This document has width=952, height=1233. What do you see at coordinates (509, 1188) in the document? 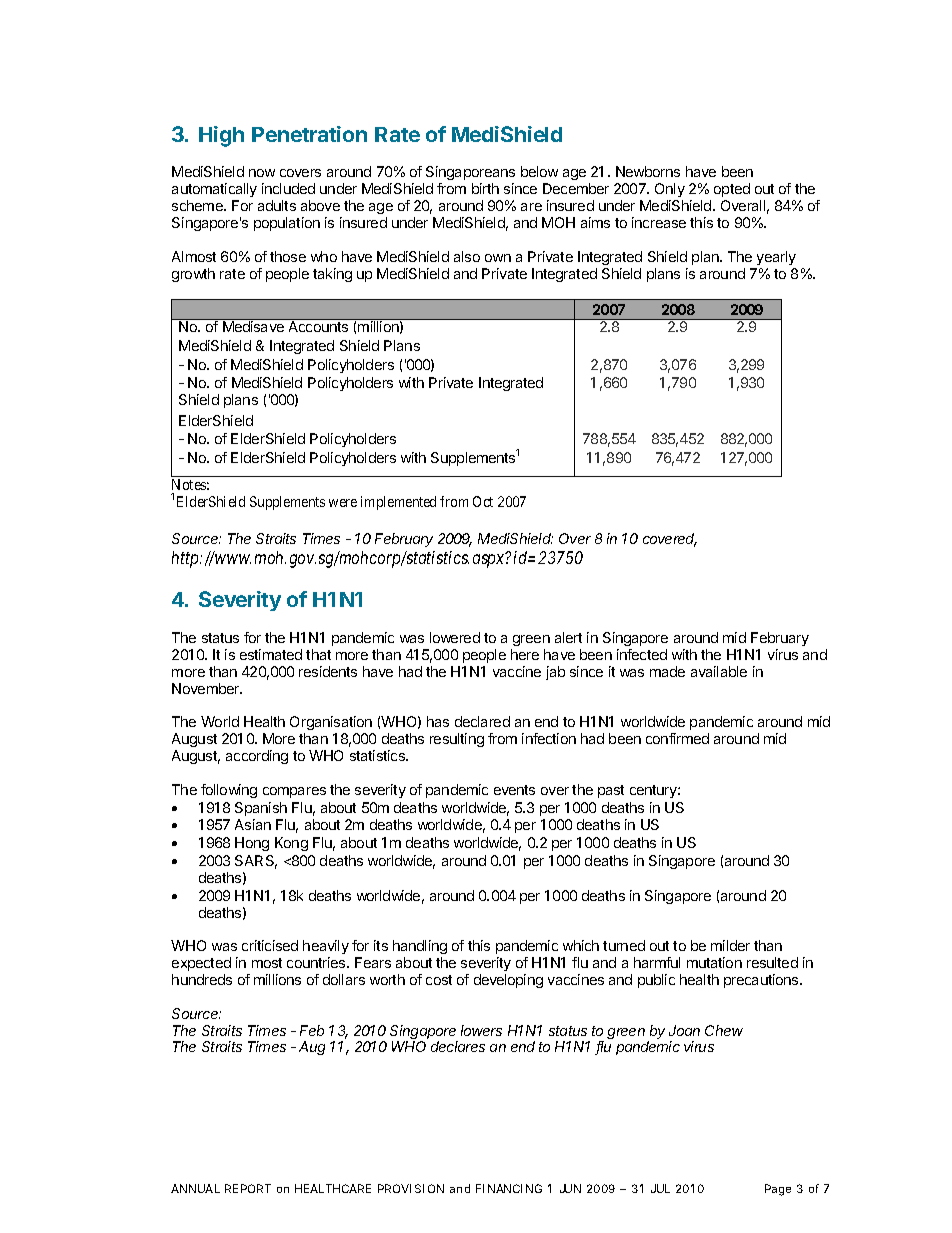
I see `FINANCING` at bounding box center [509, 1188].
